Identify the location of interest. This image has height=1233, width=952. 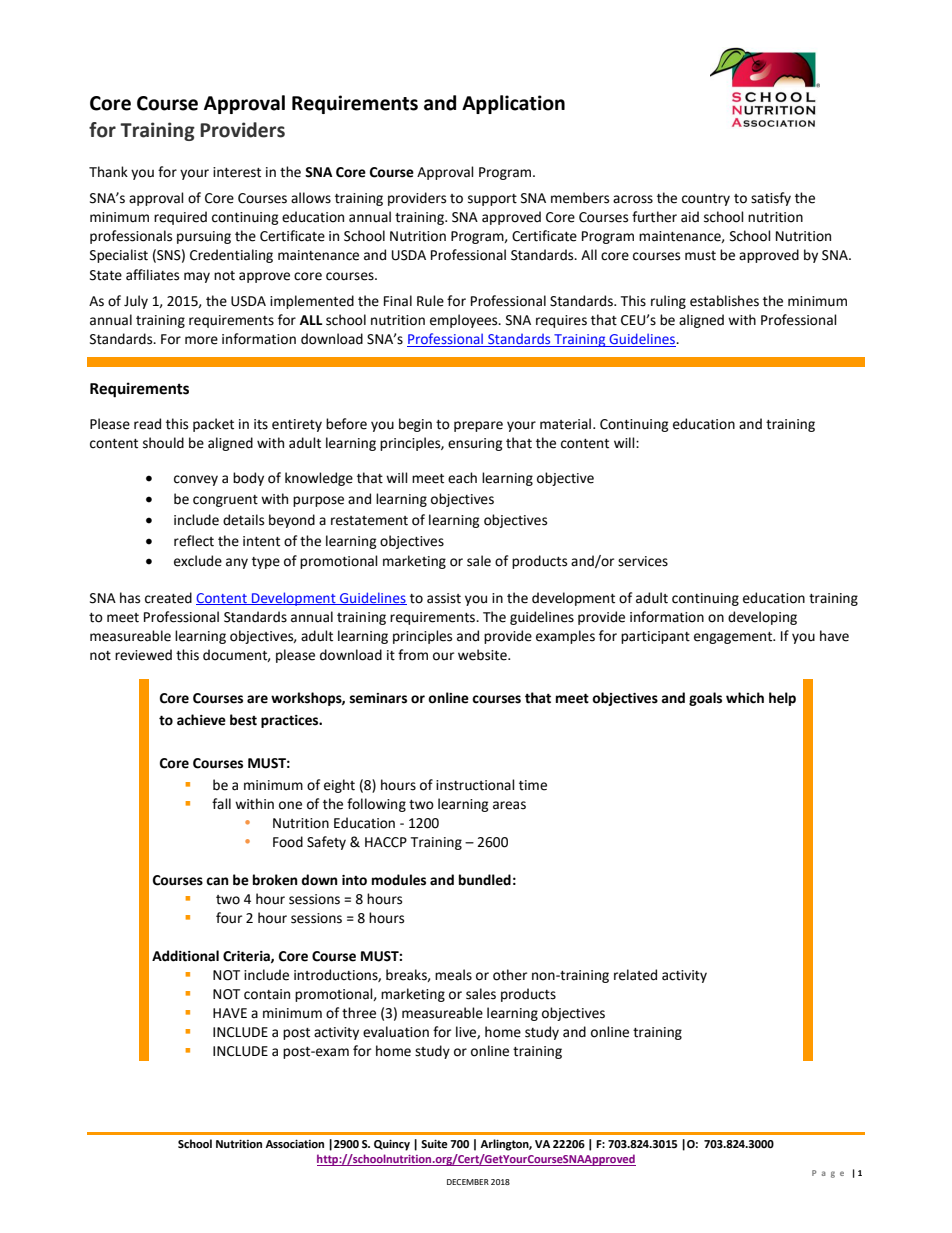
(237, 172).
